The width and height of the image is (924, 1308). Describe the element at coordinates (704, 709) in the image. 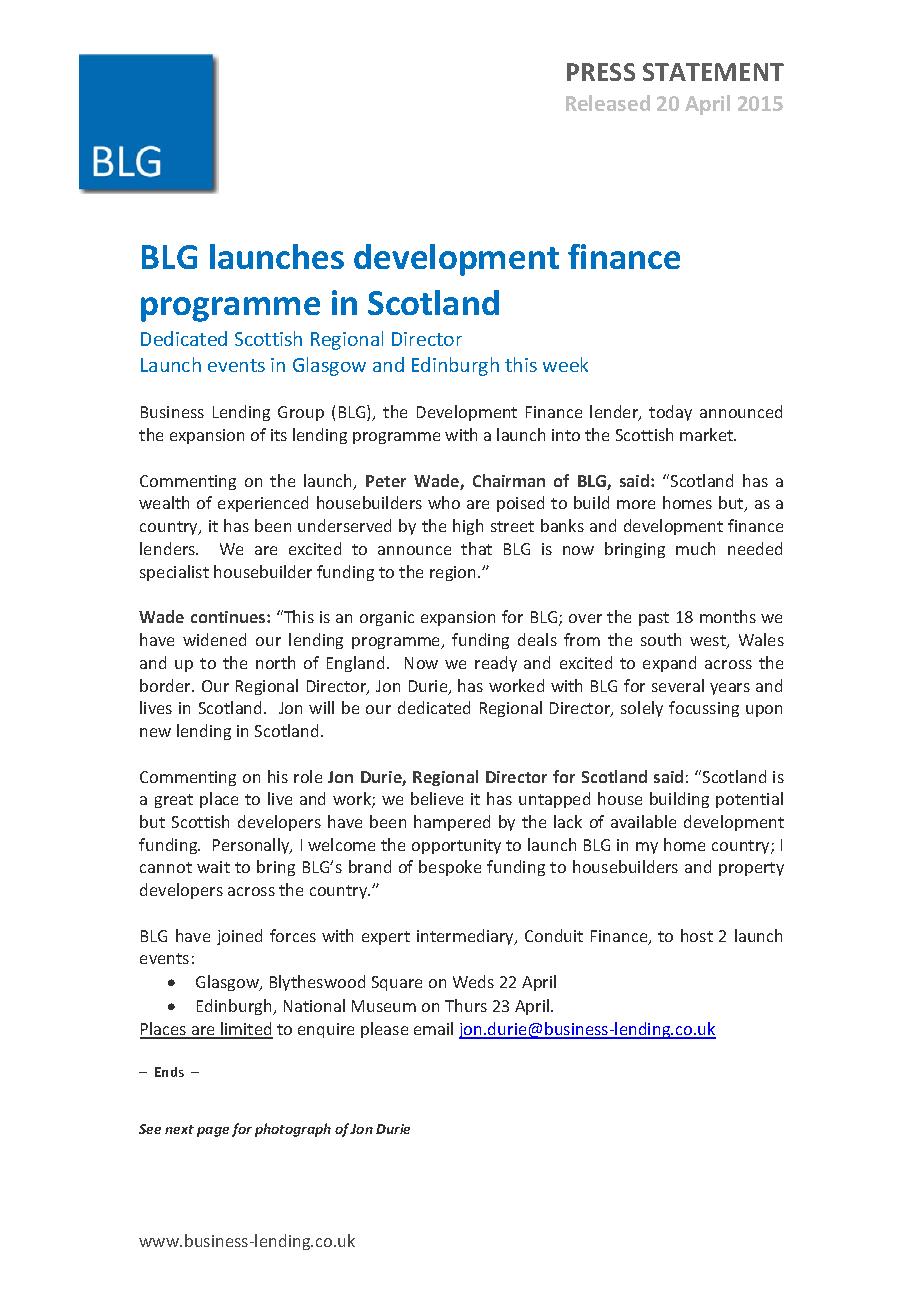

I see `focussing` at that location.
